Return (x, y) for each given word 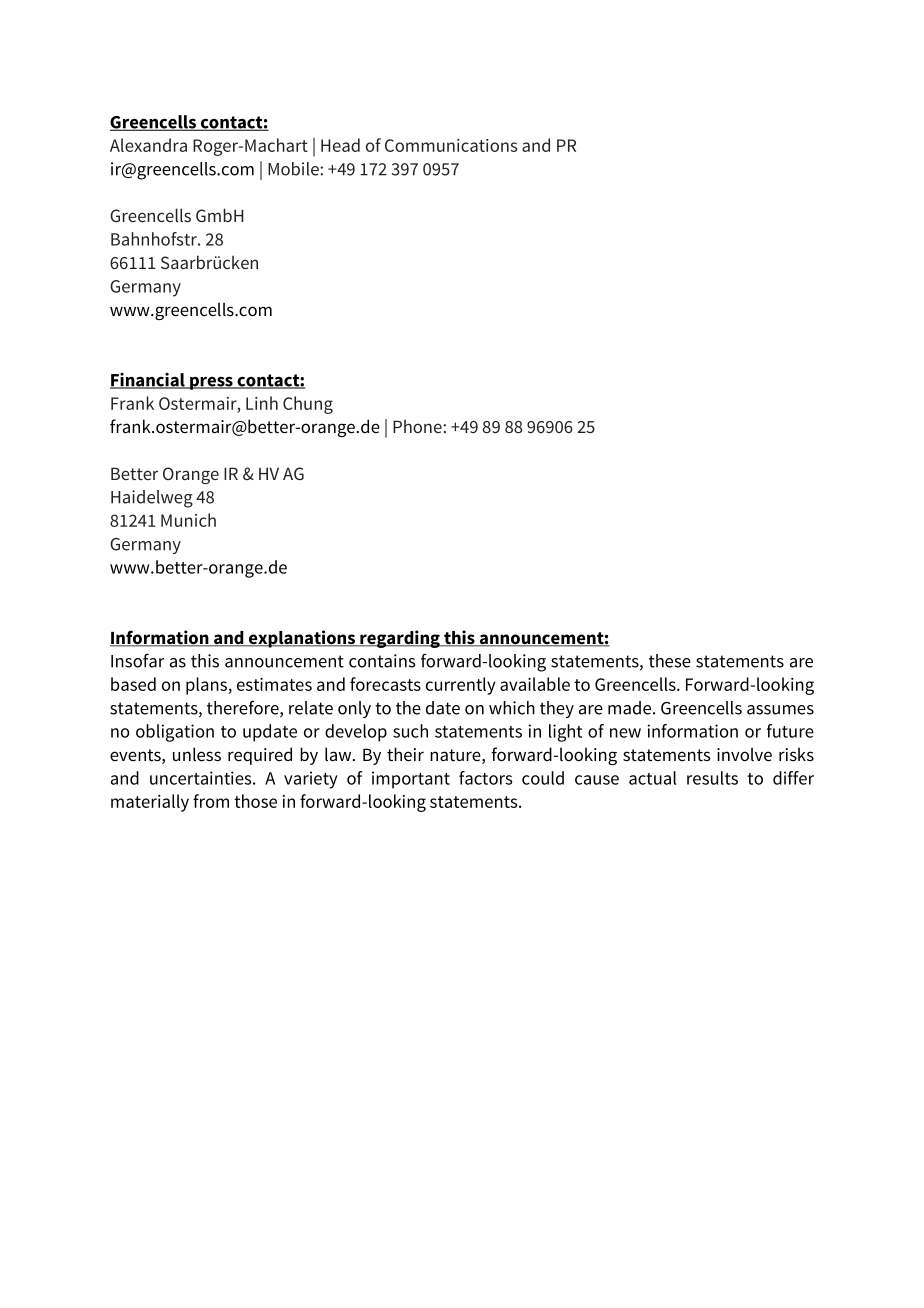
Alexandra (148, 145)
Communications (451, 145)
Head (340, 145)
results (712, 778)
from (211, 801)
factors (485, 778)
